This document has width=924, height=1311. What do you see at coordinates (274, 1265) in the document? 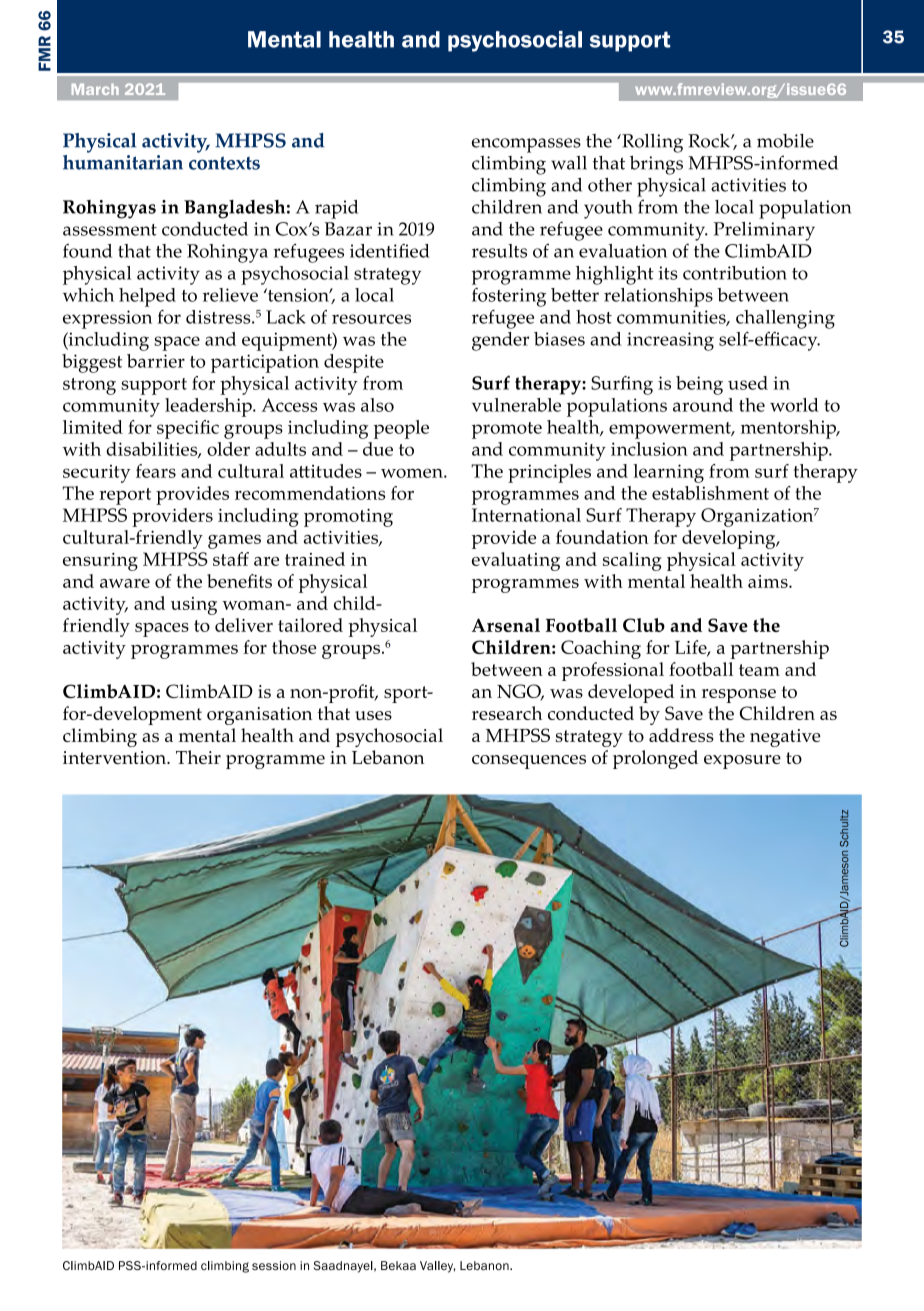
I see `session` at bounding box center [274, 1265].
